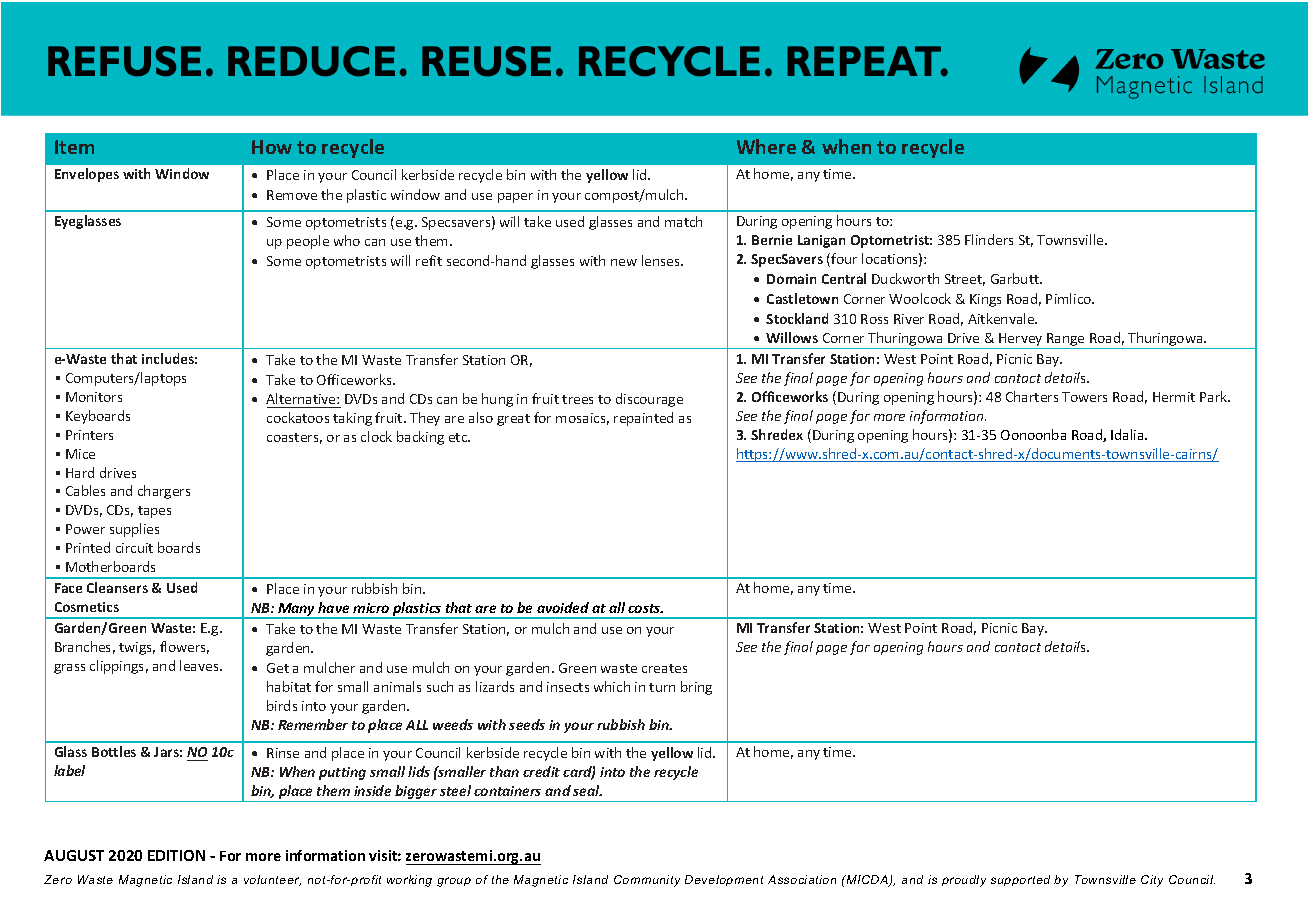  What do you see at coordinates (1084, 397) in the screenshot?
I see `Towers` at bounding box center [1084, 397].
